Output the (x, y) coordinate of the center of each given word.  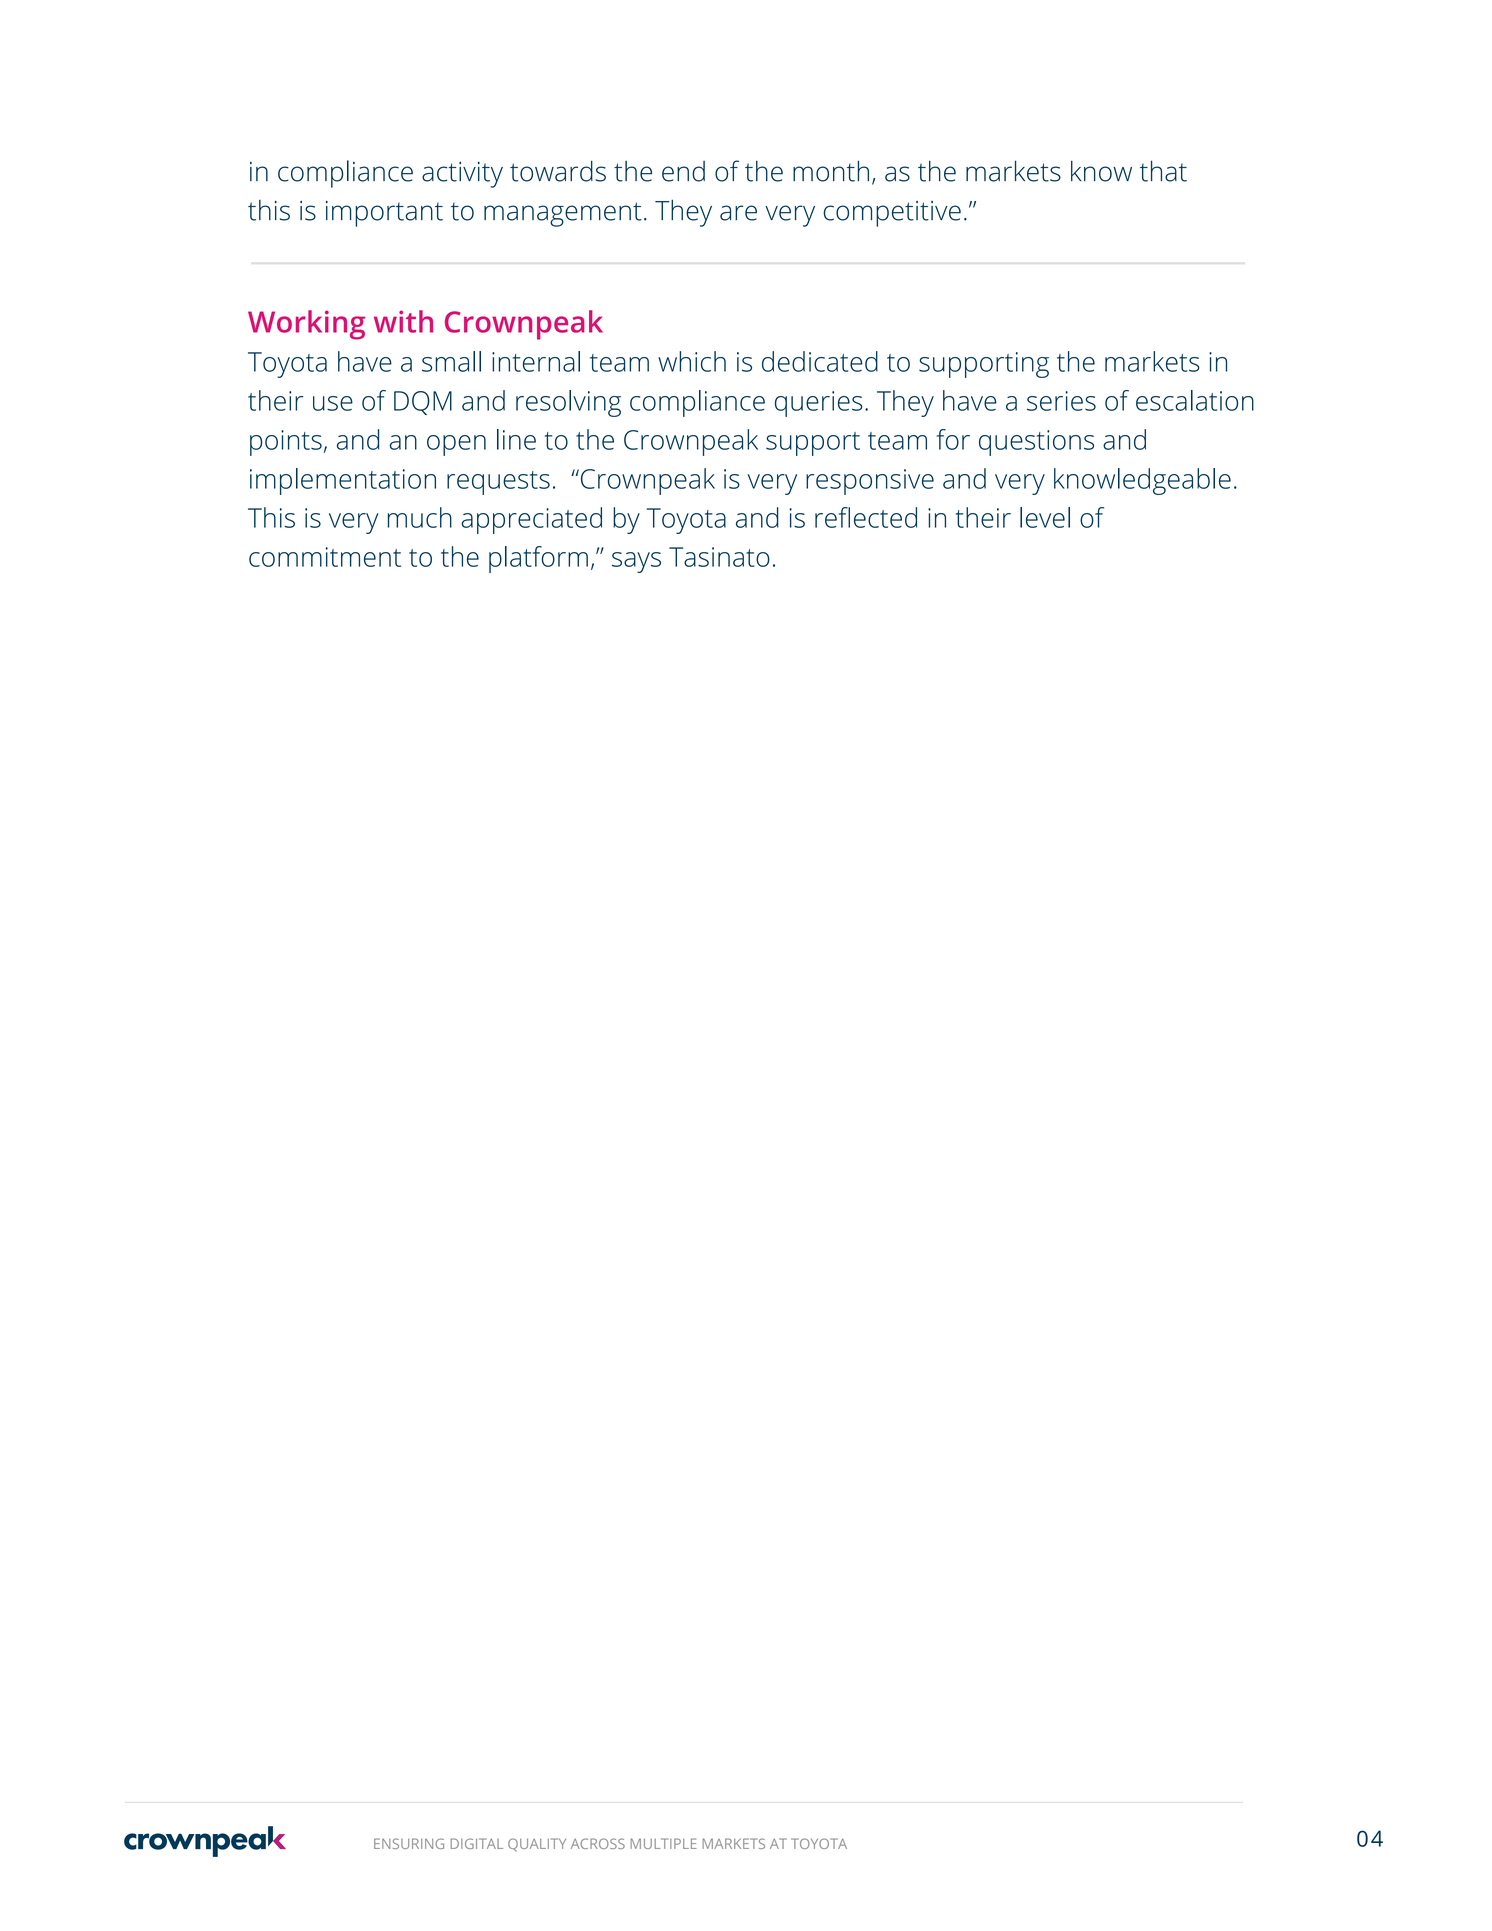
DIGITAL (477, 1843)
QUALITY (537, 1845)
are (738, 213)
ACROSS (598, 1843)
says (636, 562)
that (1163, 171)
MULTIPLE (663, 1843)
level (1045, 517)
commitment (325, 557)
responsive (870, 482)
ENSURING (409, 1843)
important (384, 214)
